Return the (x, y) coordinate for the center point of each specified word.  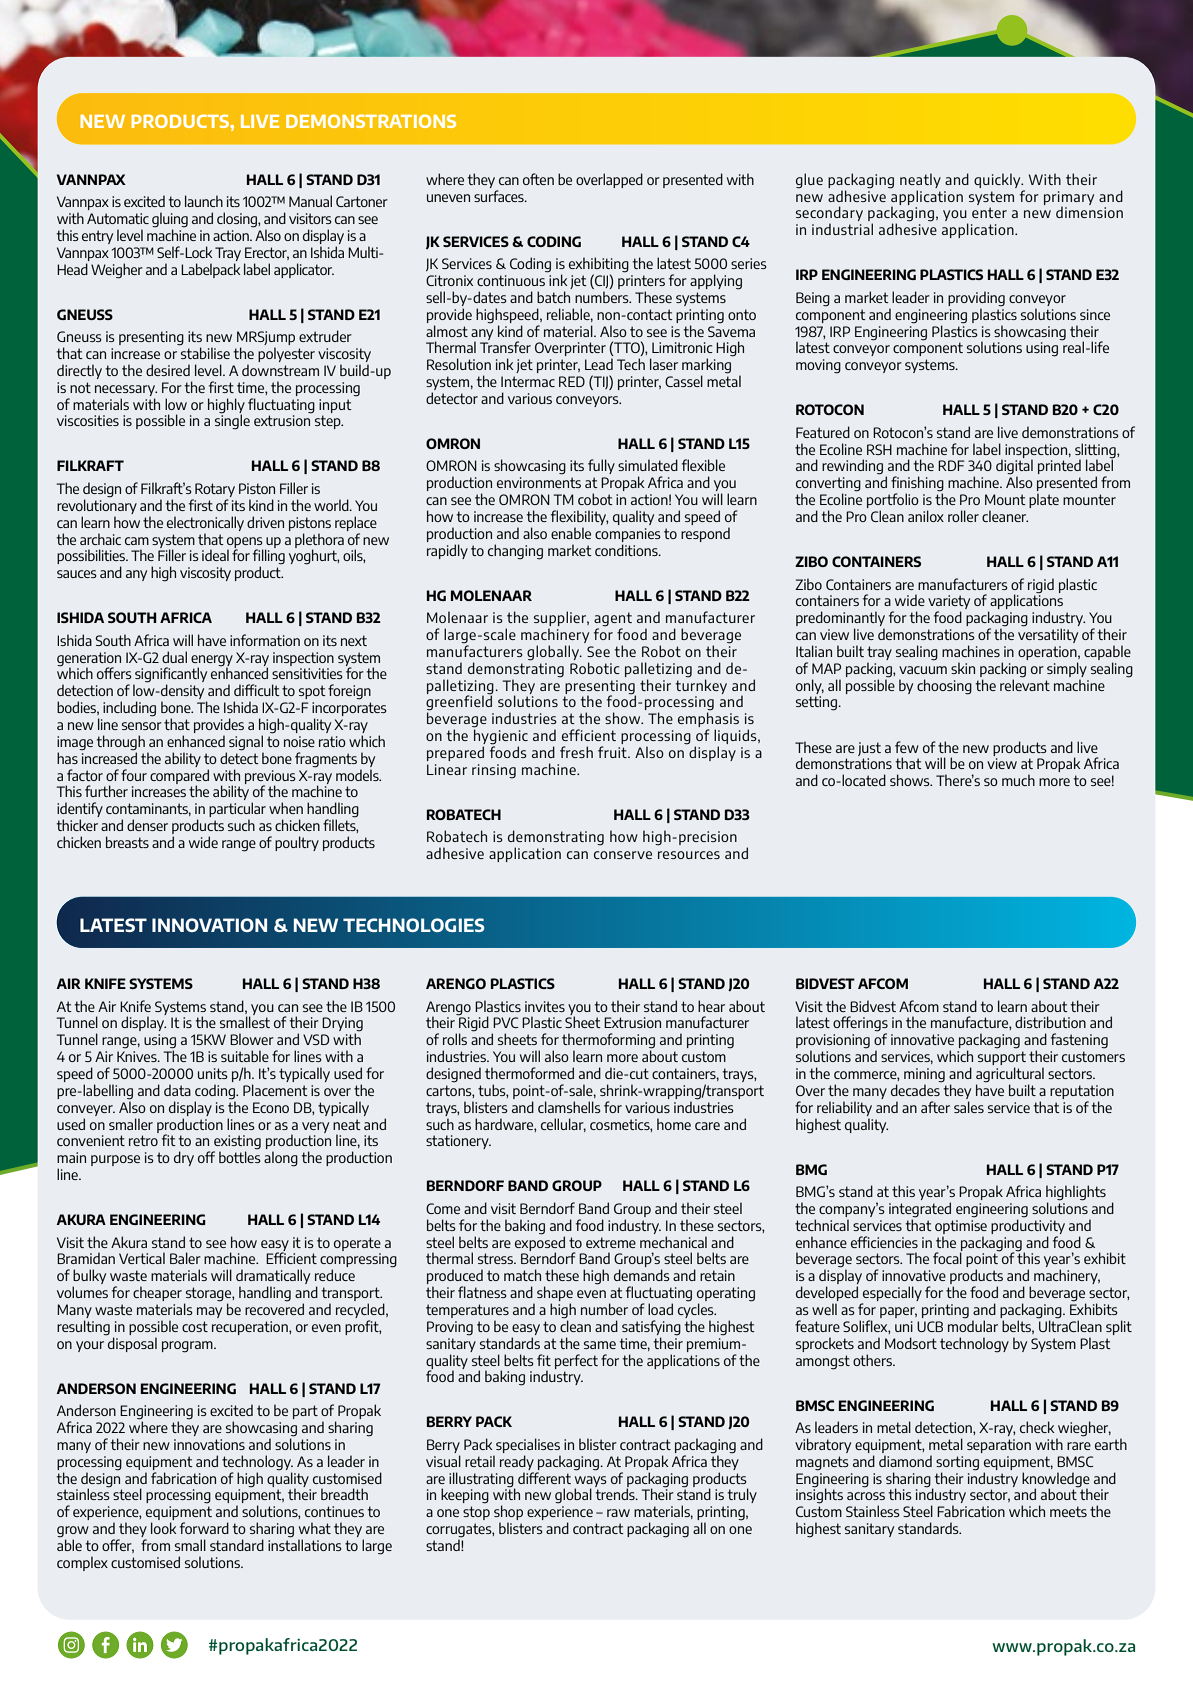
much (1018, 780)
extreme (611, 1242)
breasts (127, 842)
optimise (961, 1227)
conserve (623, 855)
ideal (215, 555)
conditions (627, 550)
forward (204, 1528)
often (538, 179)
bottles (240, 1156)
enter (989, 212)
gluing (170, 221)
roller (963, 516)
